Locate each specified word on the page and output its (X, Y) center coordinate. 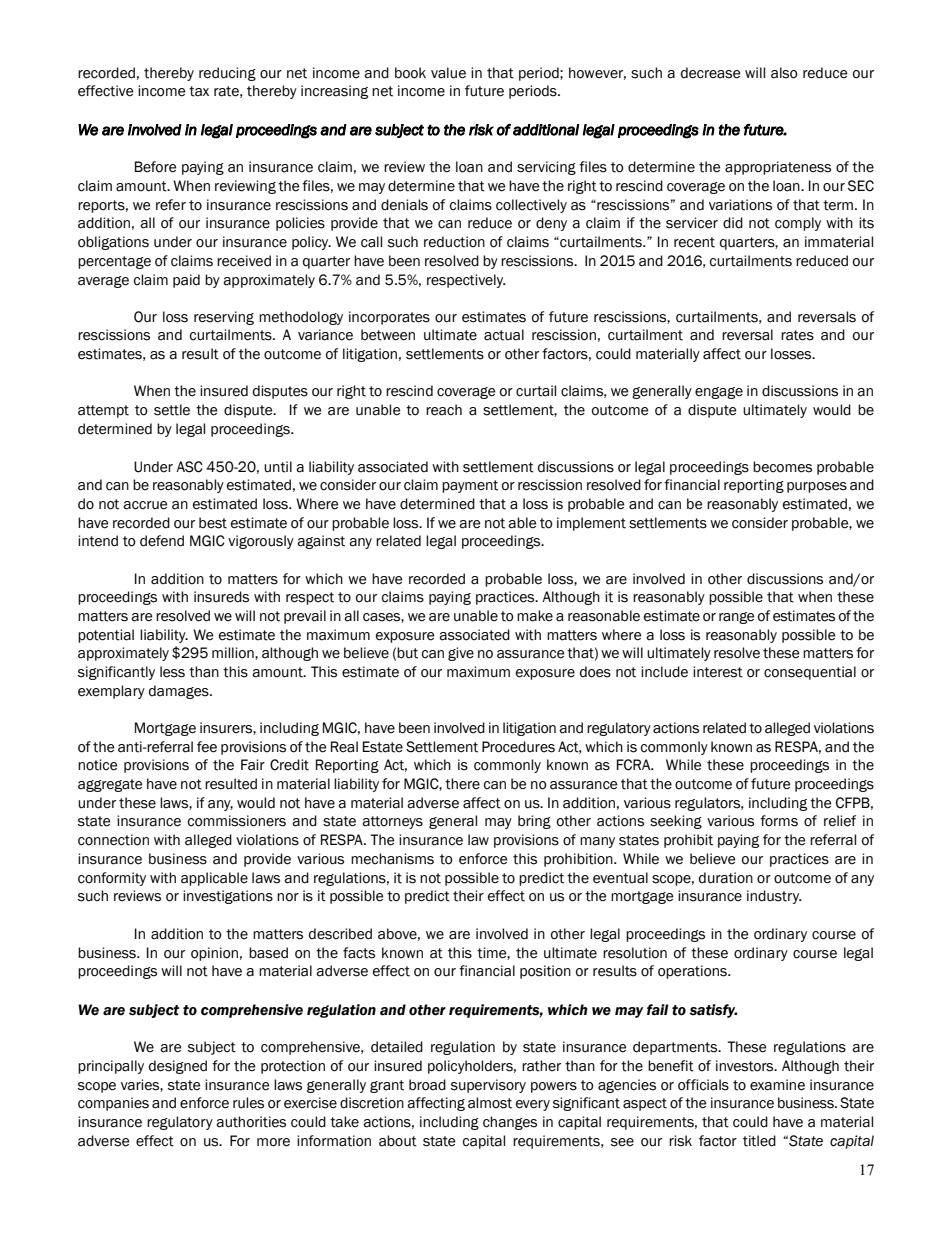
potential (106, 636)
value (448, 73)
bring (534, 822)
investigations (228, 897)
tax (199, 91)
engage (719, 393)
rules (248, 1103)
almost (490, 1103)
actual (504, 335)
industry (774, 897)
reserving (224, 318)
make (535, 616)
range (736, 618)
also (784, 73)
